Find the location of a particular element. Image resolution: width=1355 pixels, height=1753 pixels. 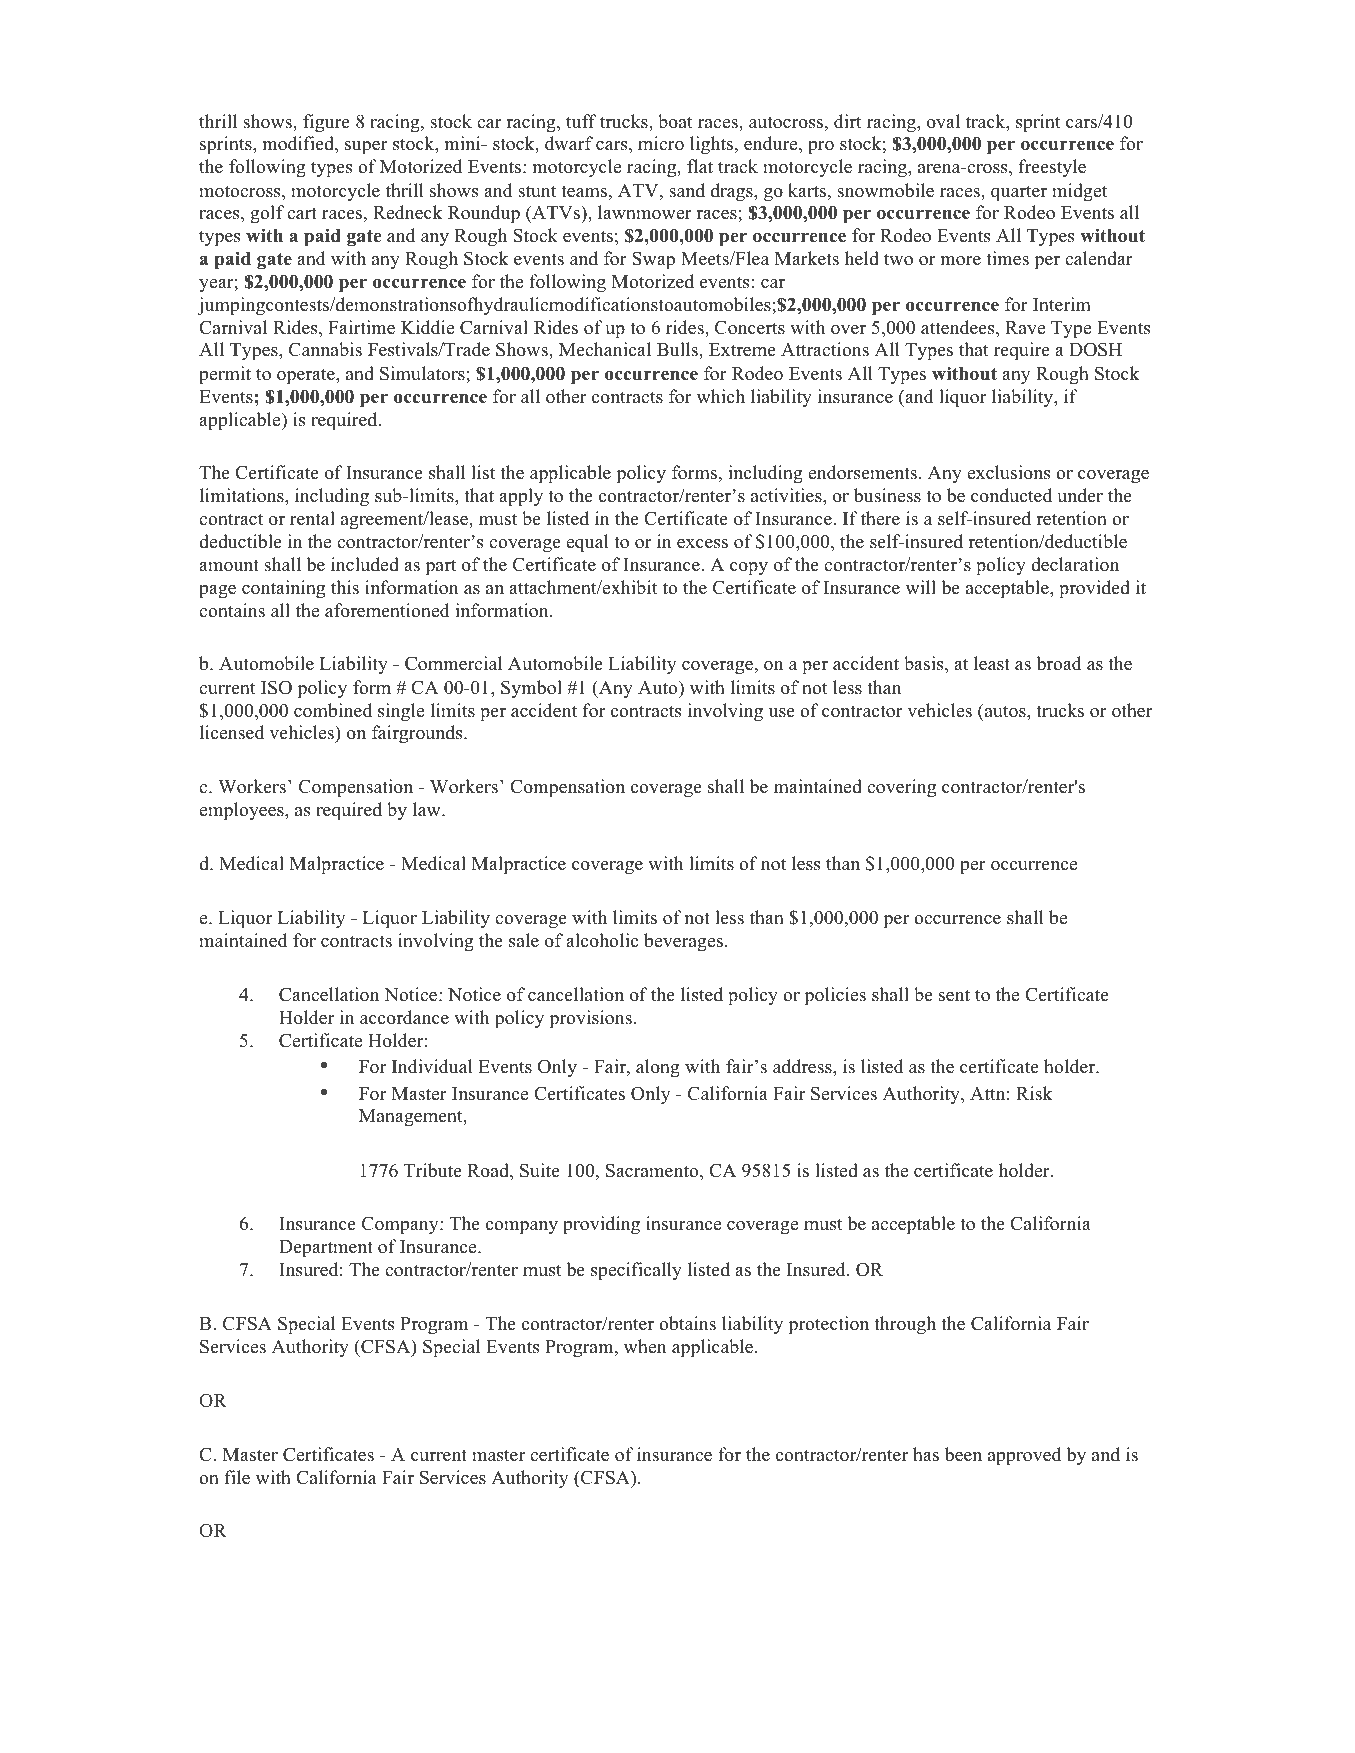

this is located at coordinates (345, 587).
